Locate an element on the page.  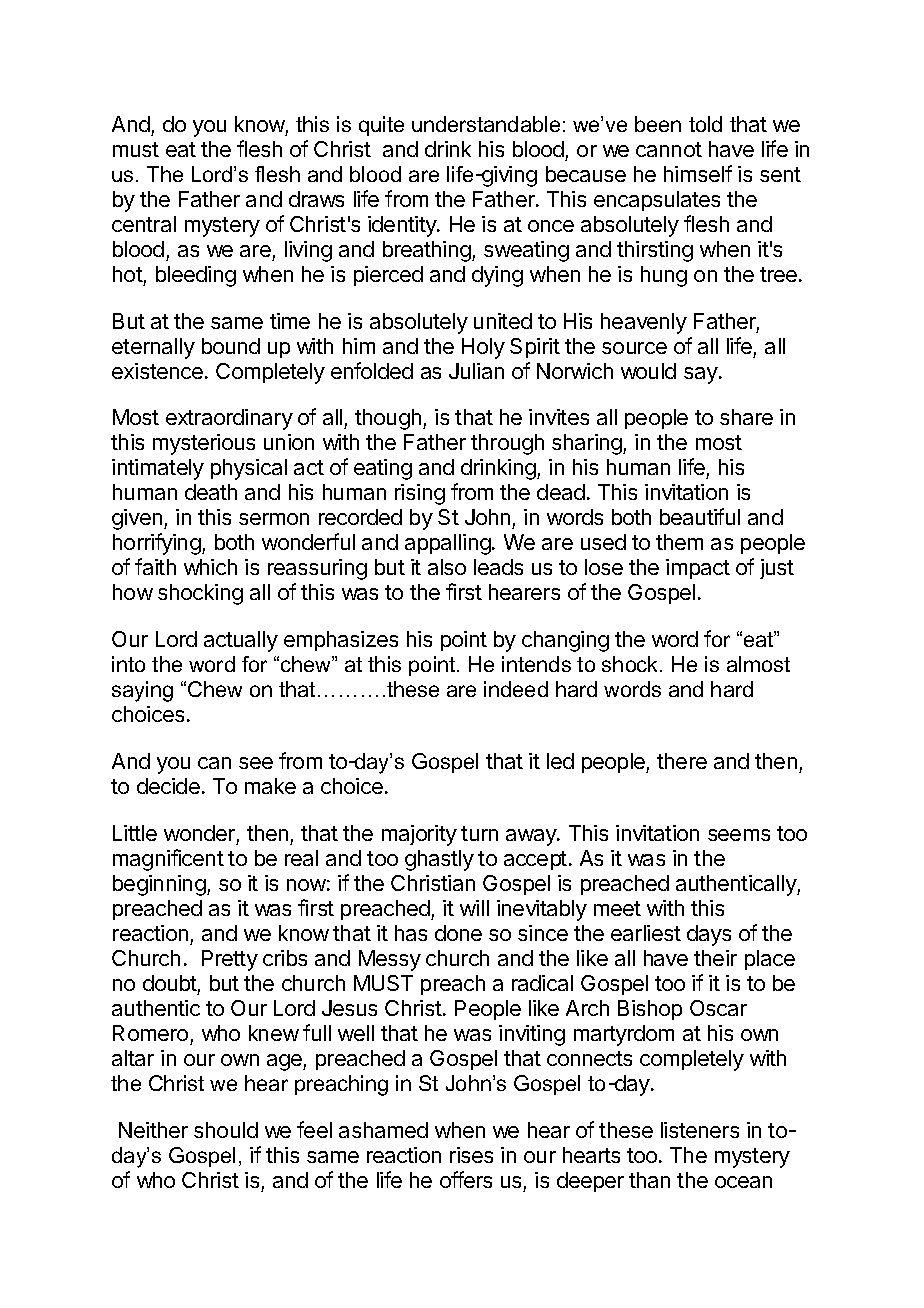
understandable is located at coordinates (486, 124).
